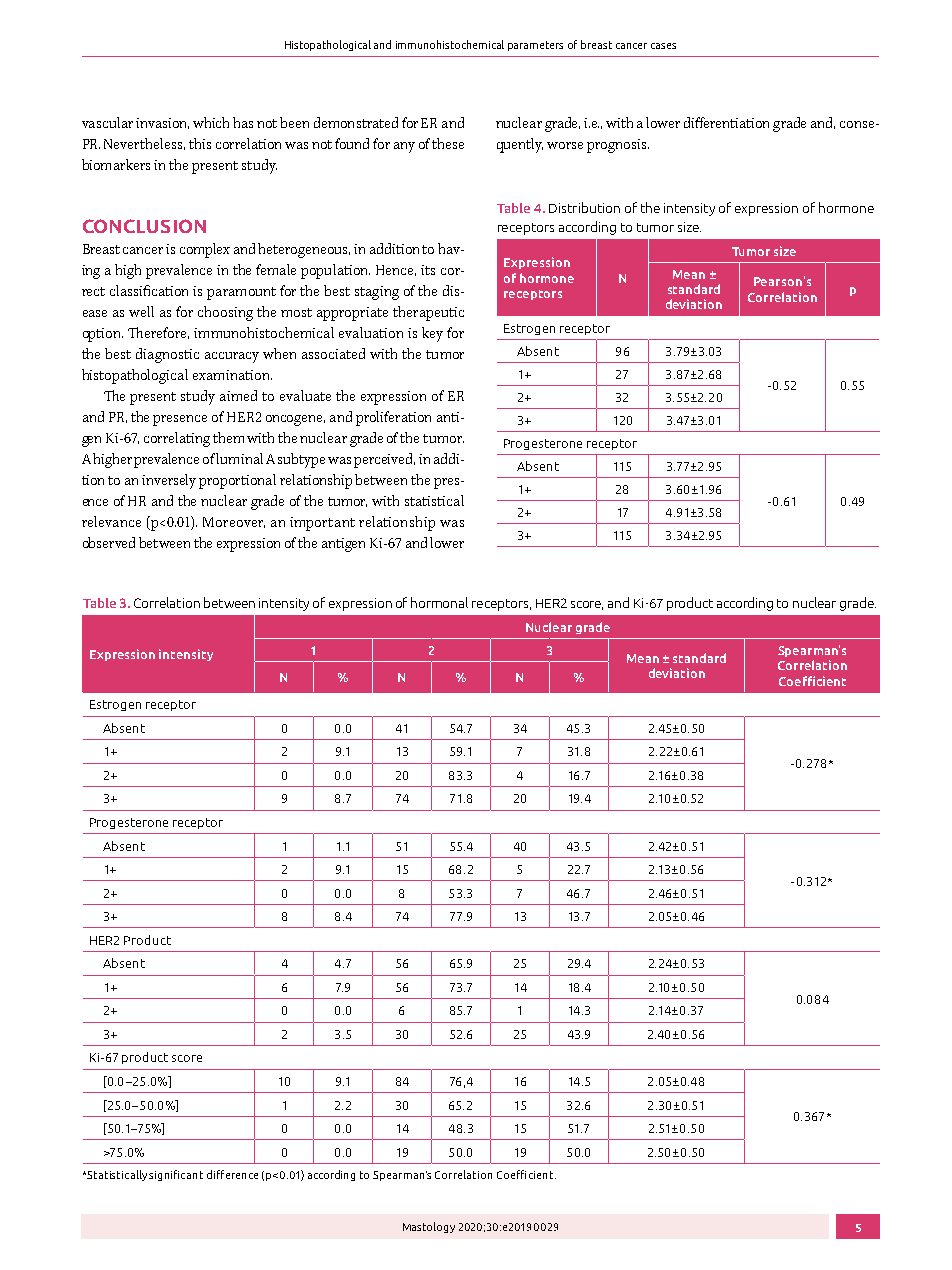 The height and width of the screenshot is (1270, 952). What do you see at coordinates (301, 460) in the screenshot?
I see `subtype` at bounding box center [301, 460].
